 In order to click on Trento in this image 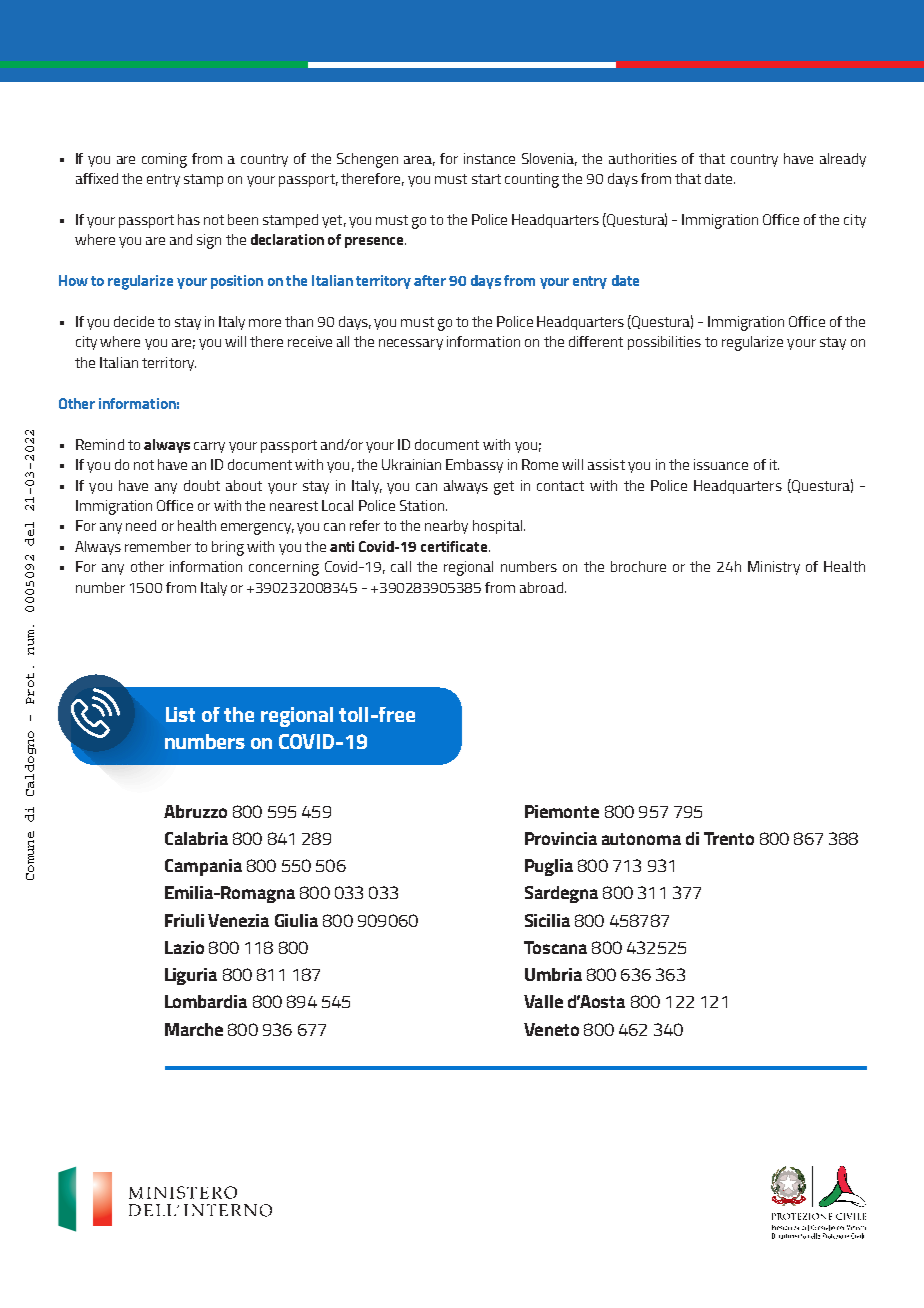, I will do `click(729, 838)`.
